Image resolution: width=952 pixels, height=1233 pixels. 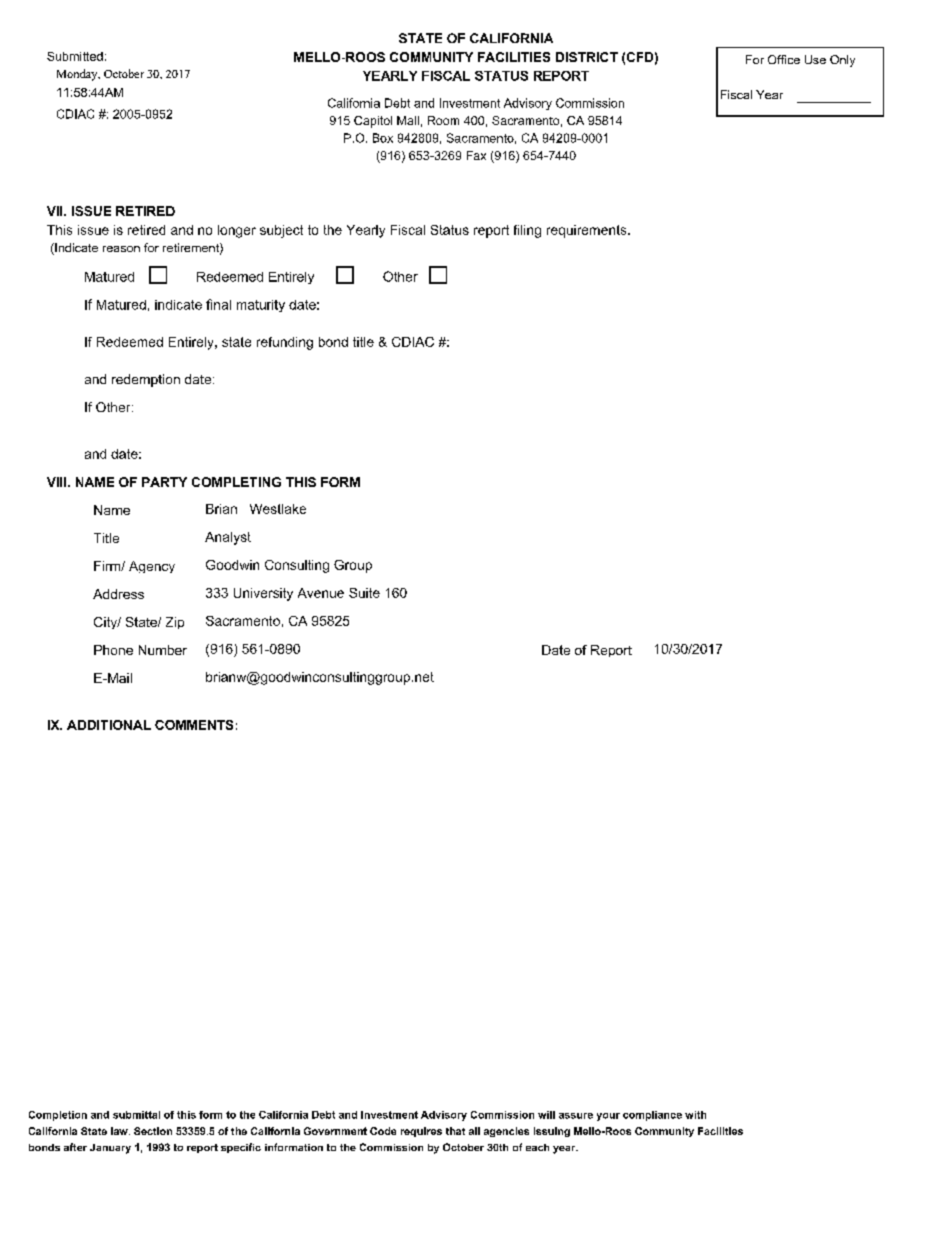 What do you see at coordinates (75, 56) in the document?
I see `Submitted` at bounding box center [75, 56].
